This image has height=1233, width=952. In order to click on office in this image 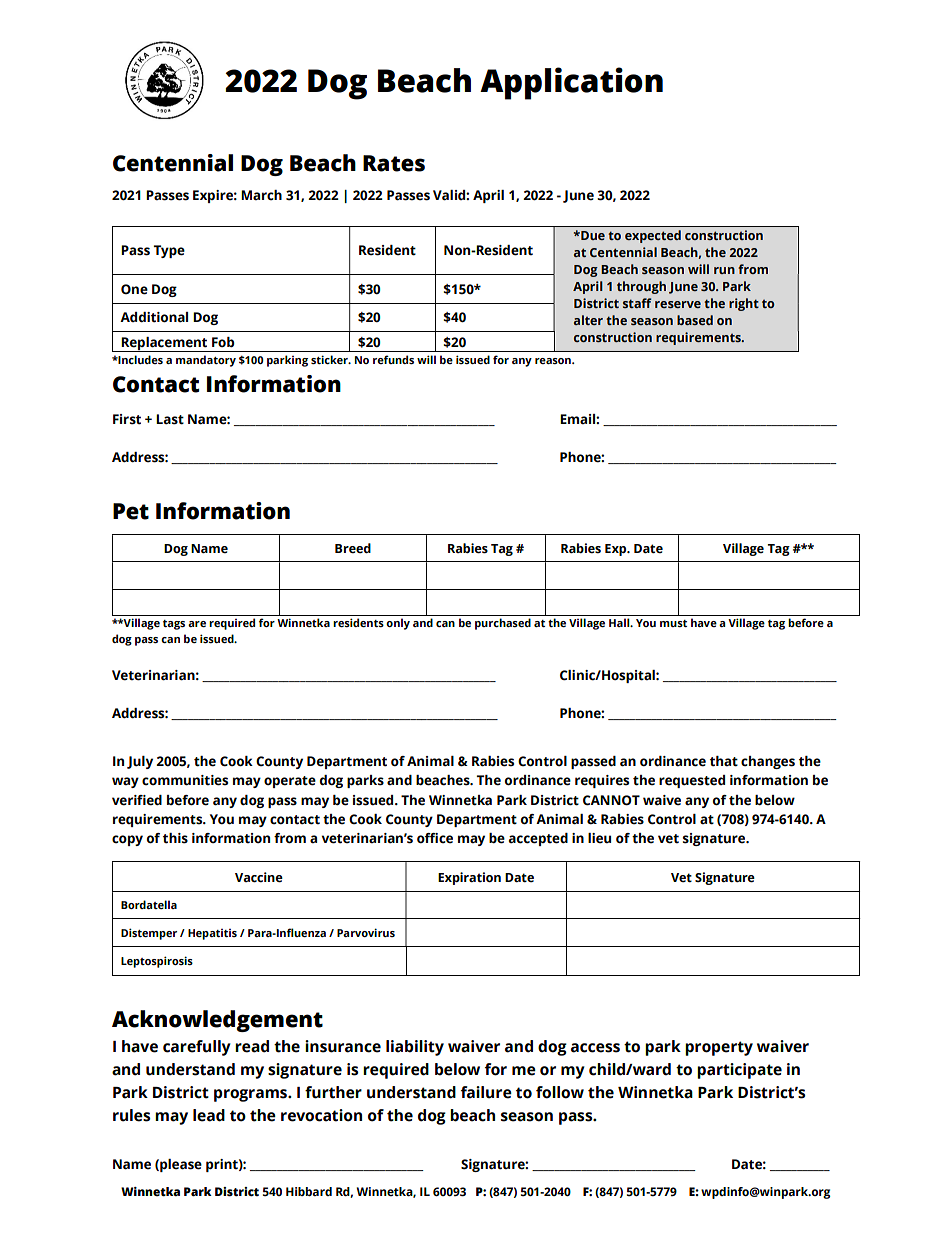, I will do `click(435, 838)`.
